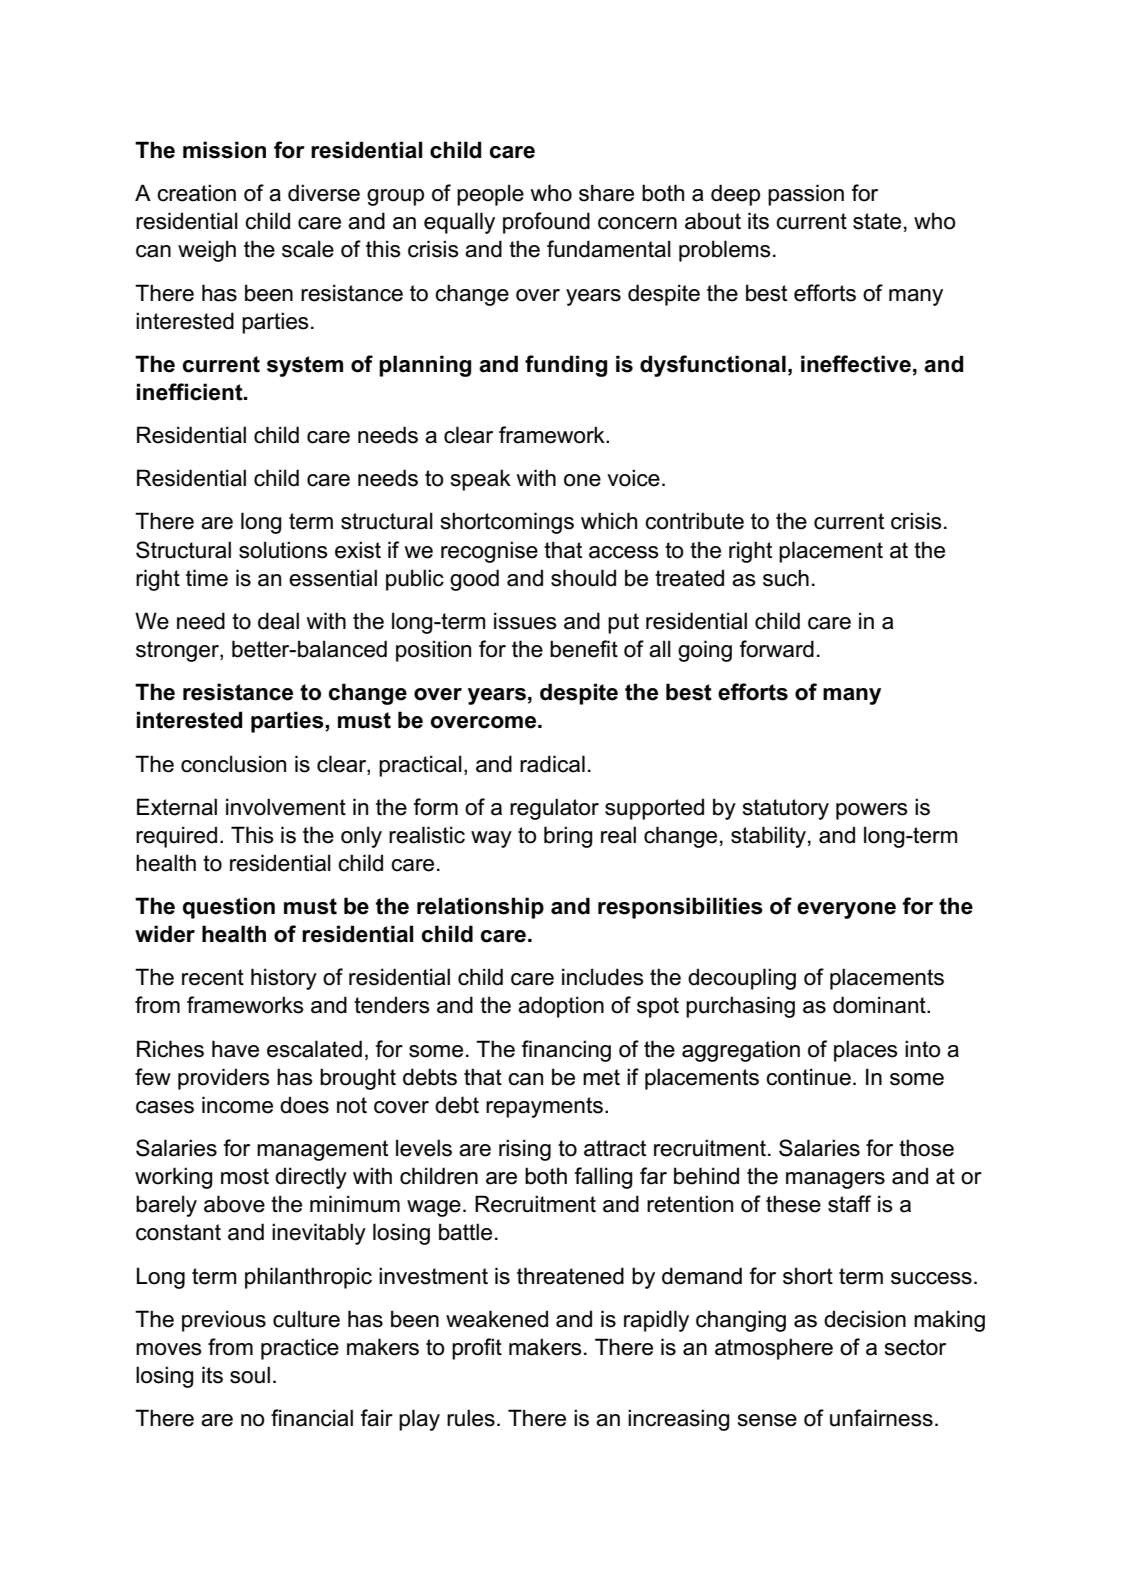 This screenshot has width=1123, height=1588. What do you see at coordinates (872, 811) in the screenshot?
I see `powers` at bounding box center [872, 811].
